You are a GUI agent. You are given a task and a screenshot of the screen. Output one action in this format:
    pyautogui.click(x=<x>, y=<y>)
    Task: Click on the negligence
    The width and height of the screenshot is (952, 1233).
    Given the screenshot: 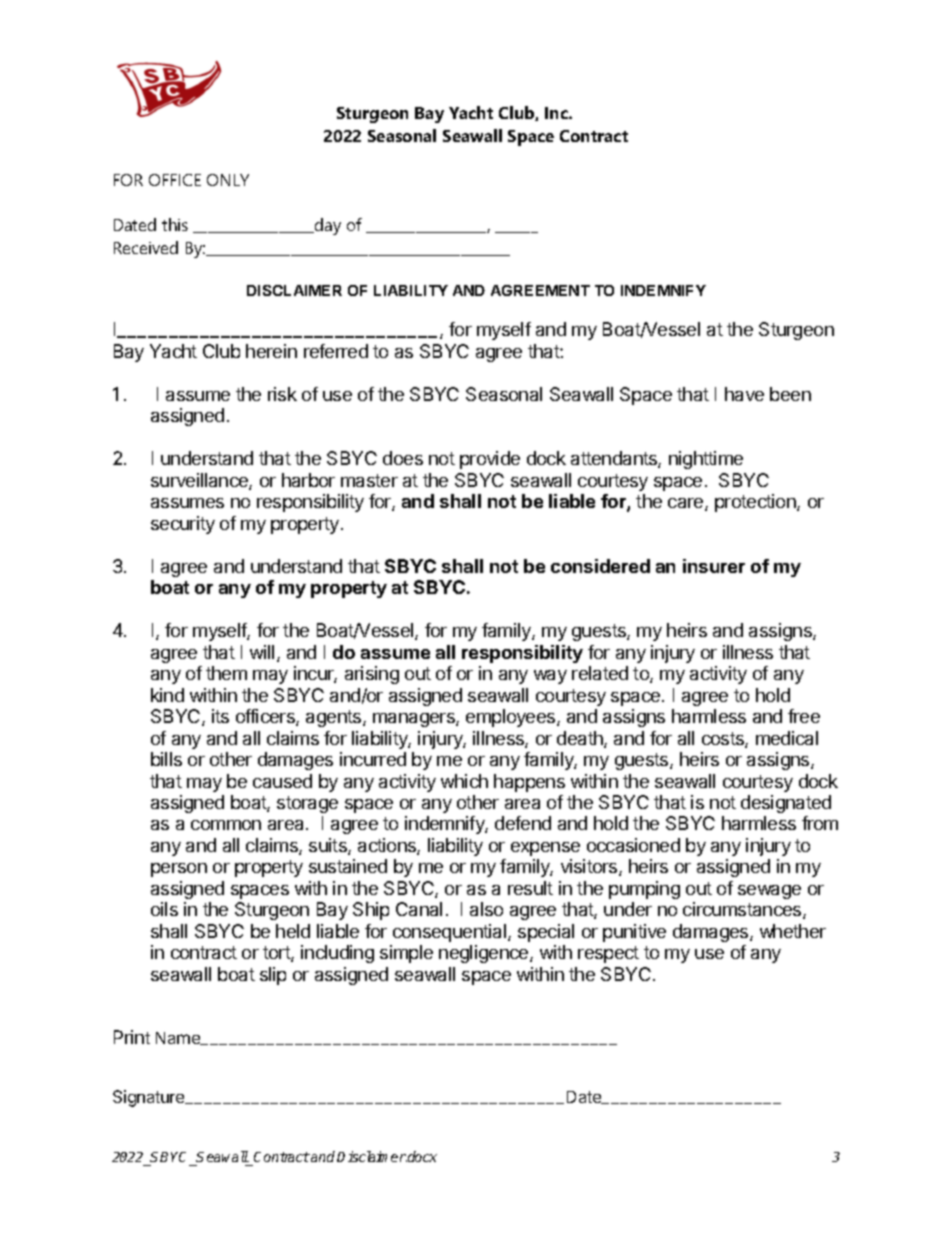 What is the action you would take?
    pyautogui.click(x=485, y=954)
